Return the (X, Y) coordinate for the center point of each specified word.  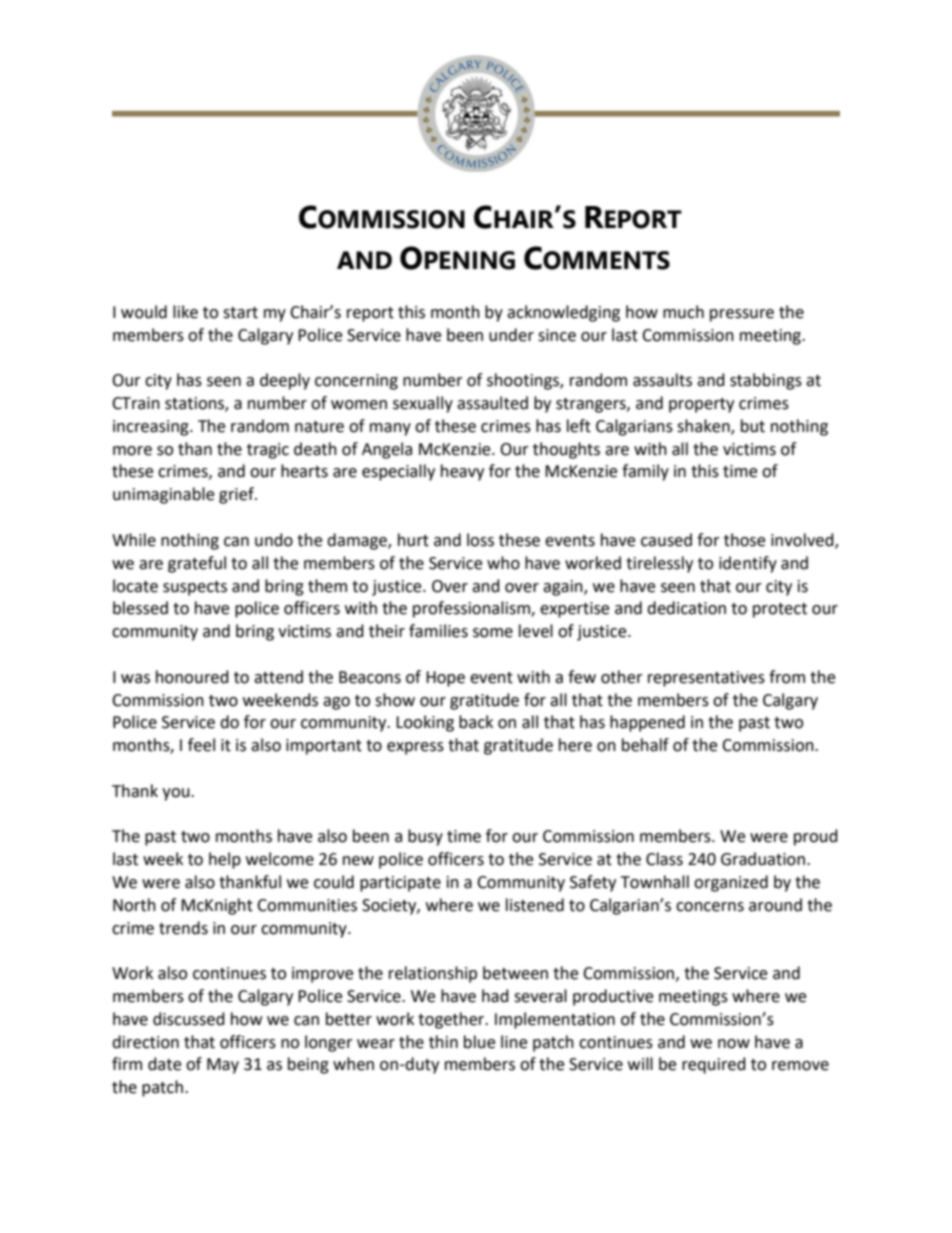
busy (425, 837)
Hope (445, 679)
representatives (706, 679)
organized (731, 883)
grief (237, 495)
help (225, 860)
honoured (192, 677)
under (511, 335)
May (223, 1066)
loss (480, 540)
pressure (742, 315)
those (744, 540)
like (185, 312)
